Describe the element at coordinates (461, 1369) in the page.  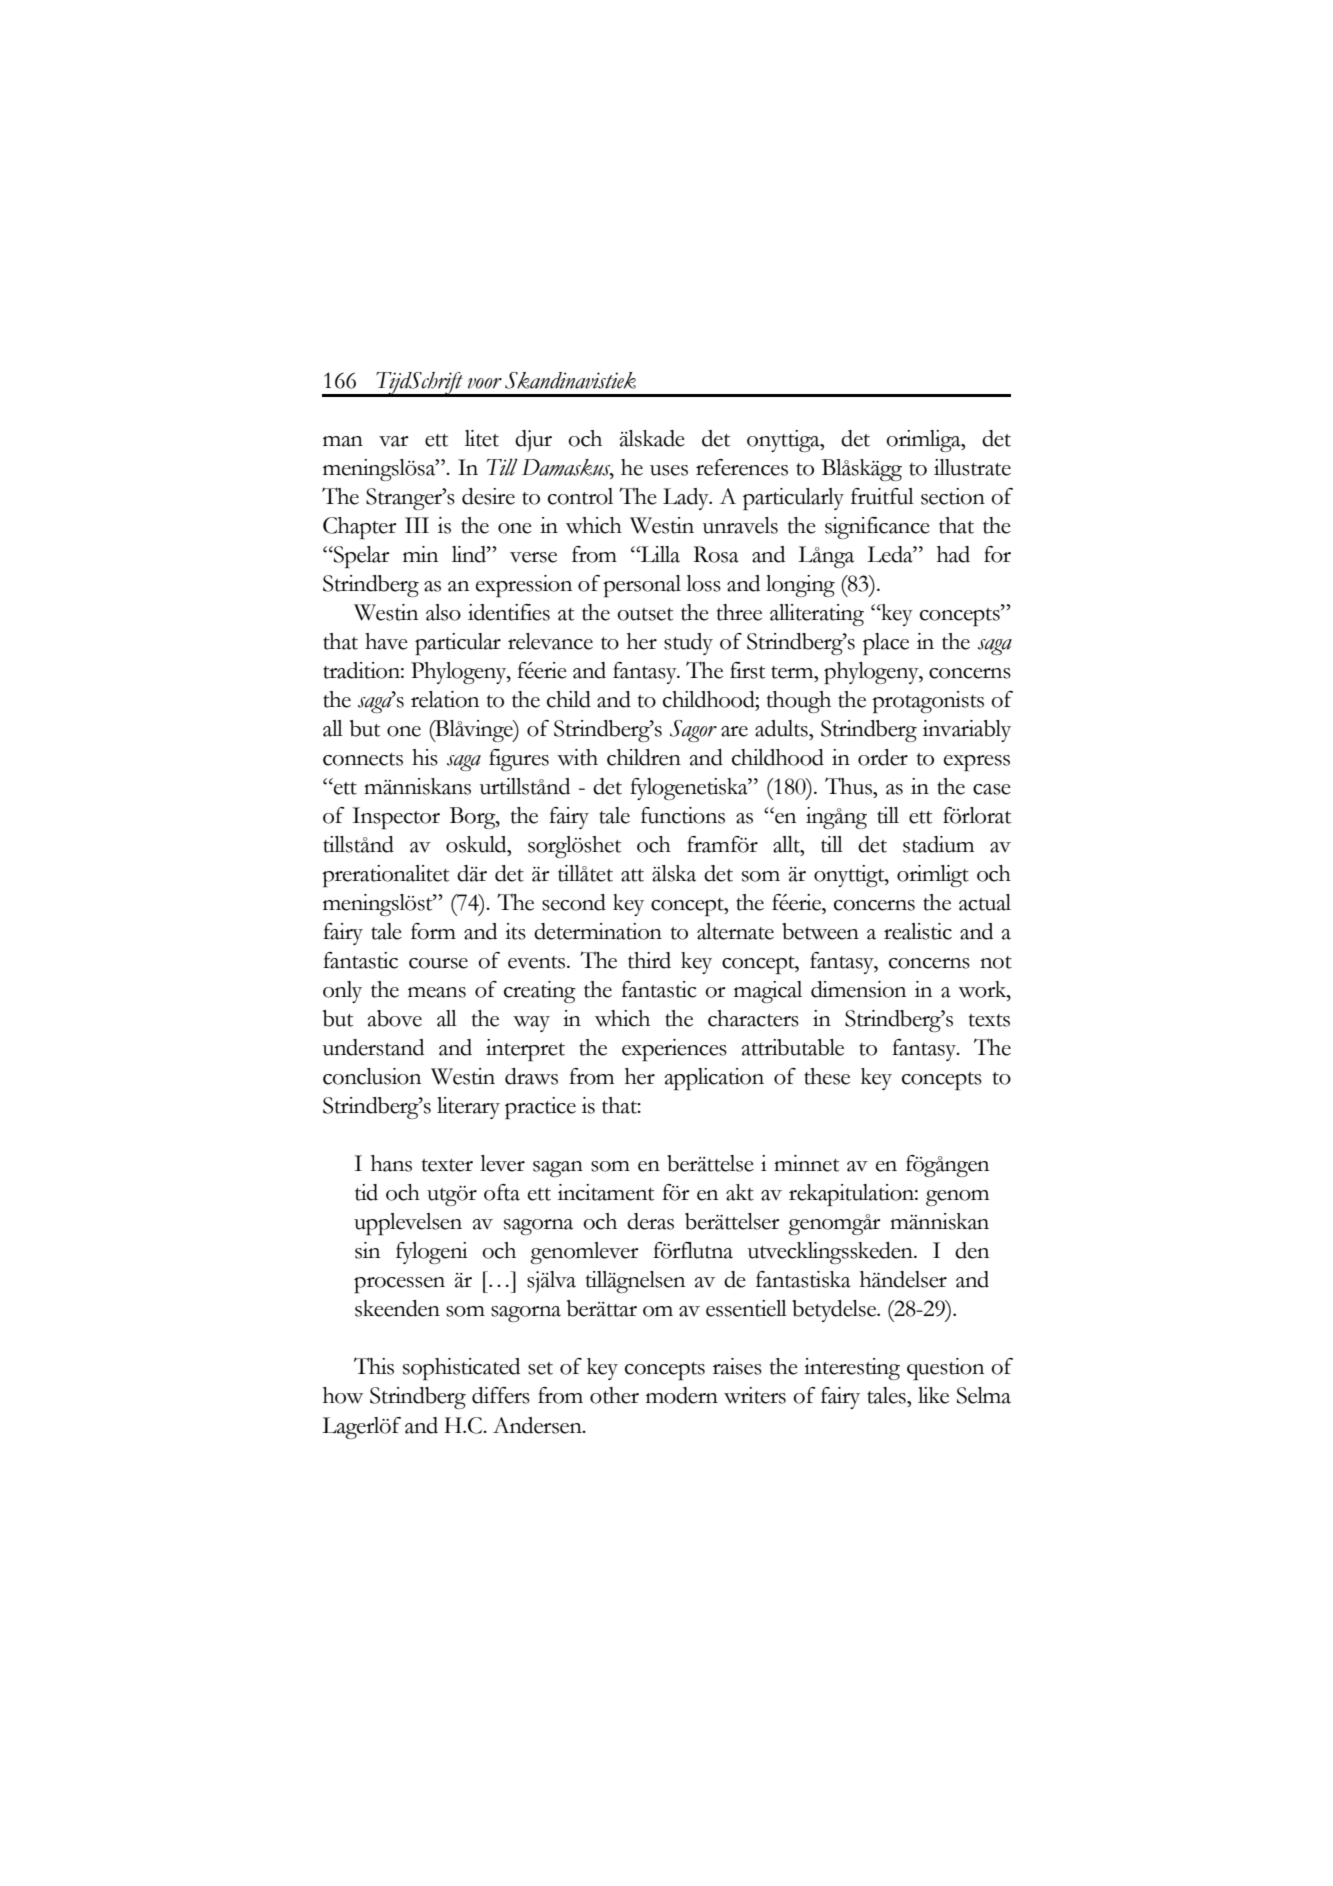
I see `sophisticated` at that location.
